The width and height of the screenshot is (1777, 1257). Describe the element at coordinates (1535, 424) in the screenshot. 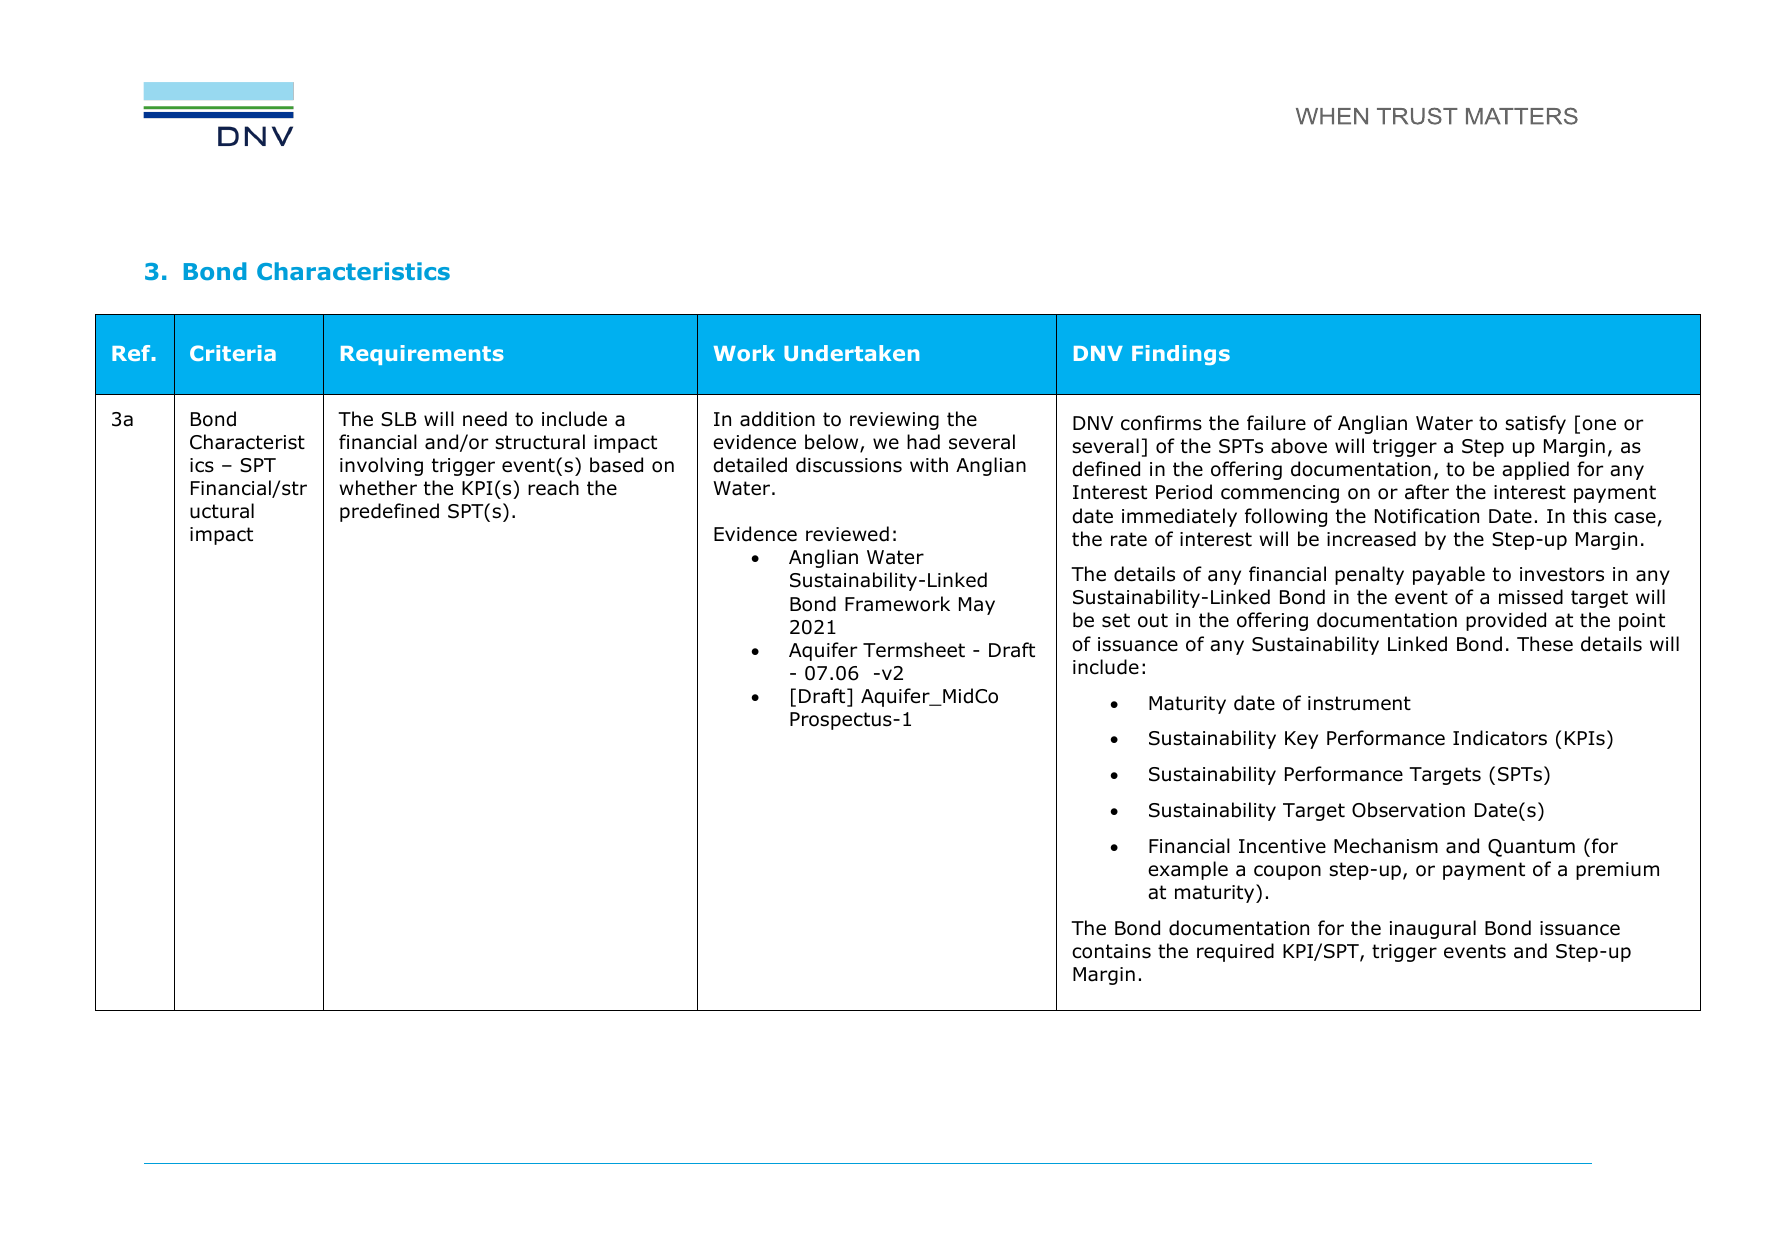

I see `satisfy` at that location.
